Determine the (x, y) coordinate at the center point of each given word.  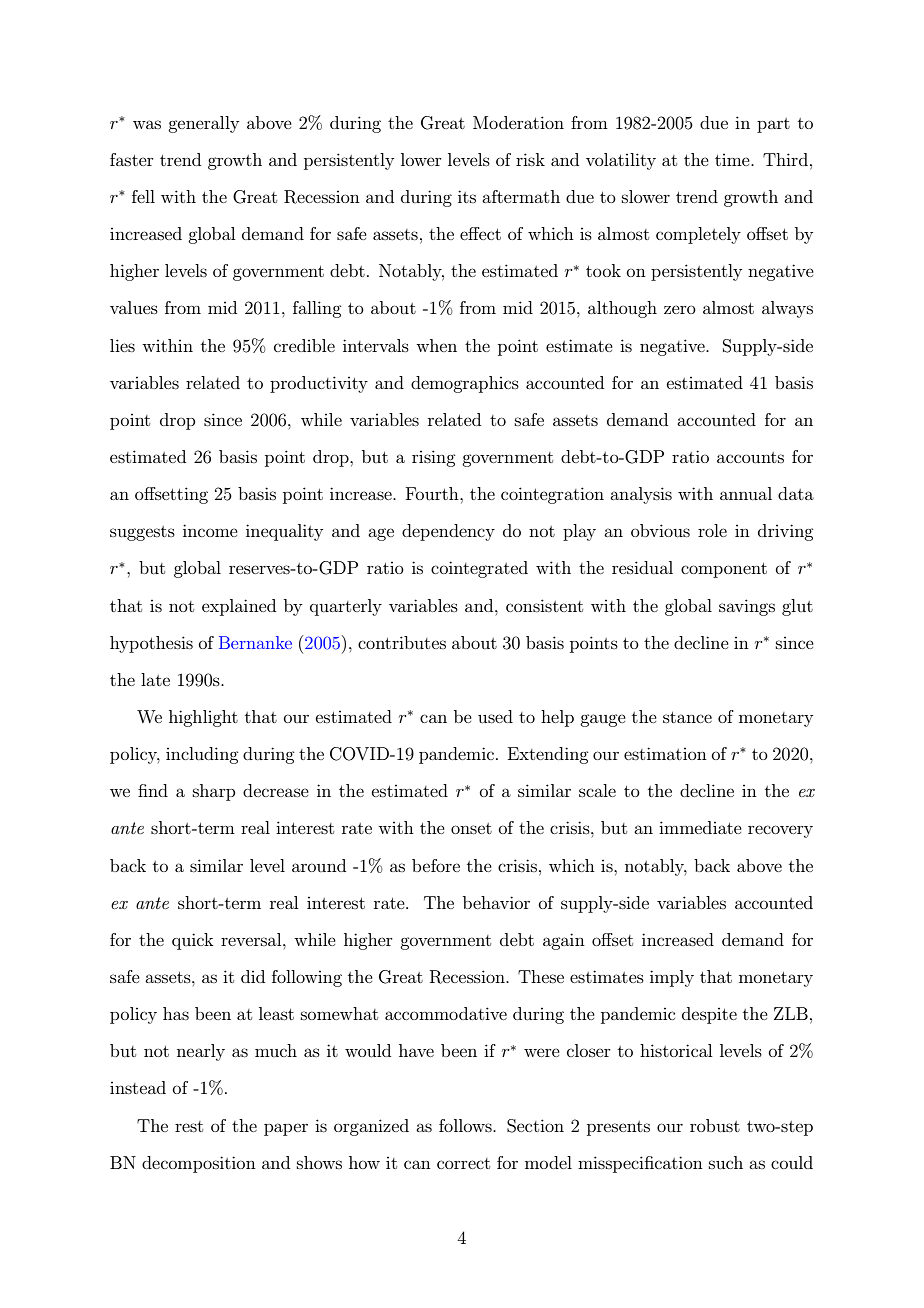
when (436, 345)
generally (203, 124)
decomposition (199, 1164)
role (712, 530)
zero (680, 309)
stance (687, 717)
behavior (496, 902)
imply (672, 978)
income (210, 530)
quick (193, 941)
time (733, 160)
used (495, 716)
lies (122, 345)
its (467, 196)
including (202, 755)
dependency (448, 532)
